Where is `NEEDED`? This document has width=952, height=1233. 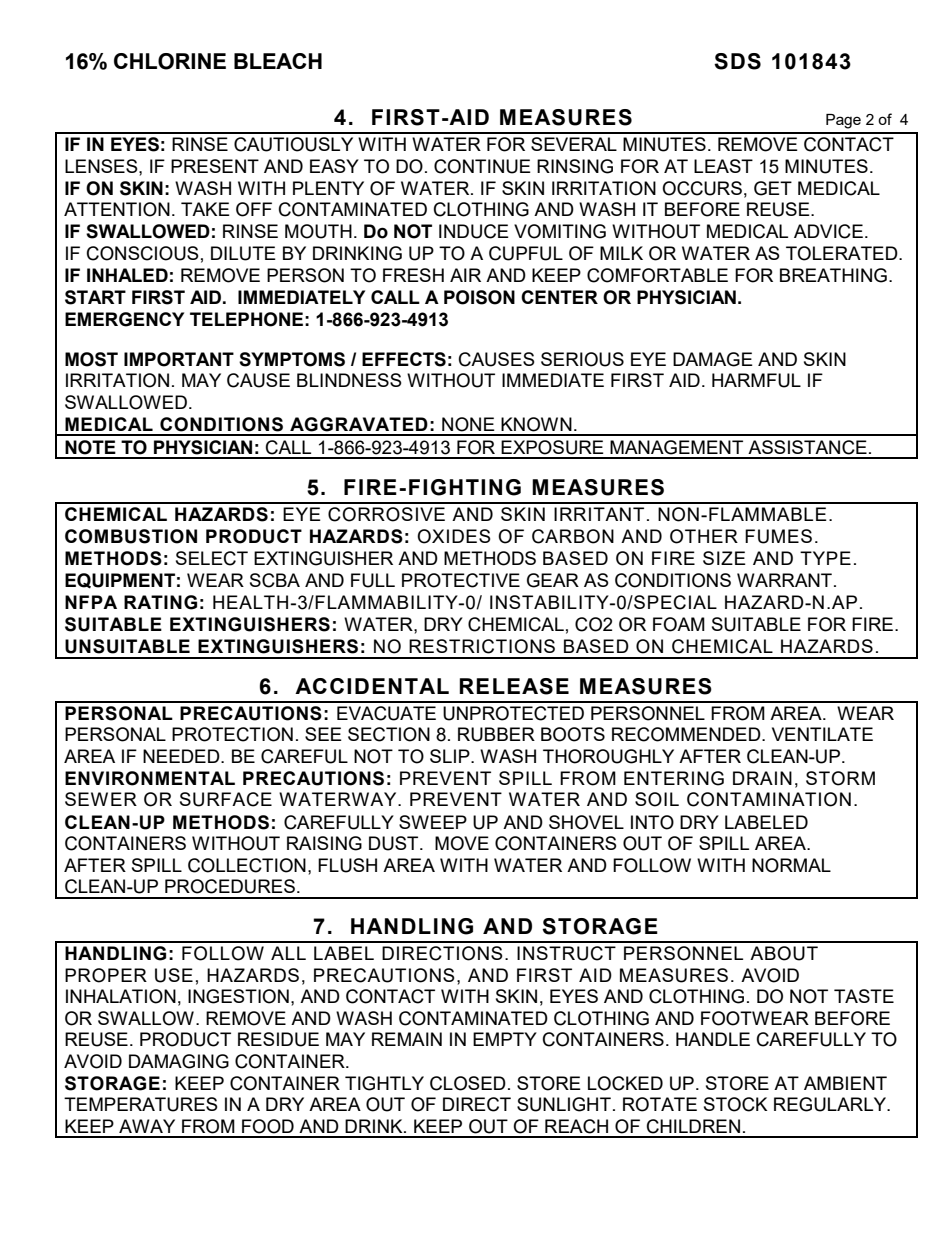
NEEDED is located at coordinates (182, 756).
